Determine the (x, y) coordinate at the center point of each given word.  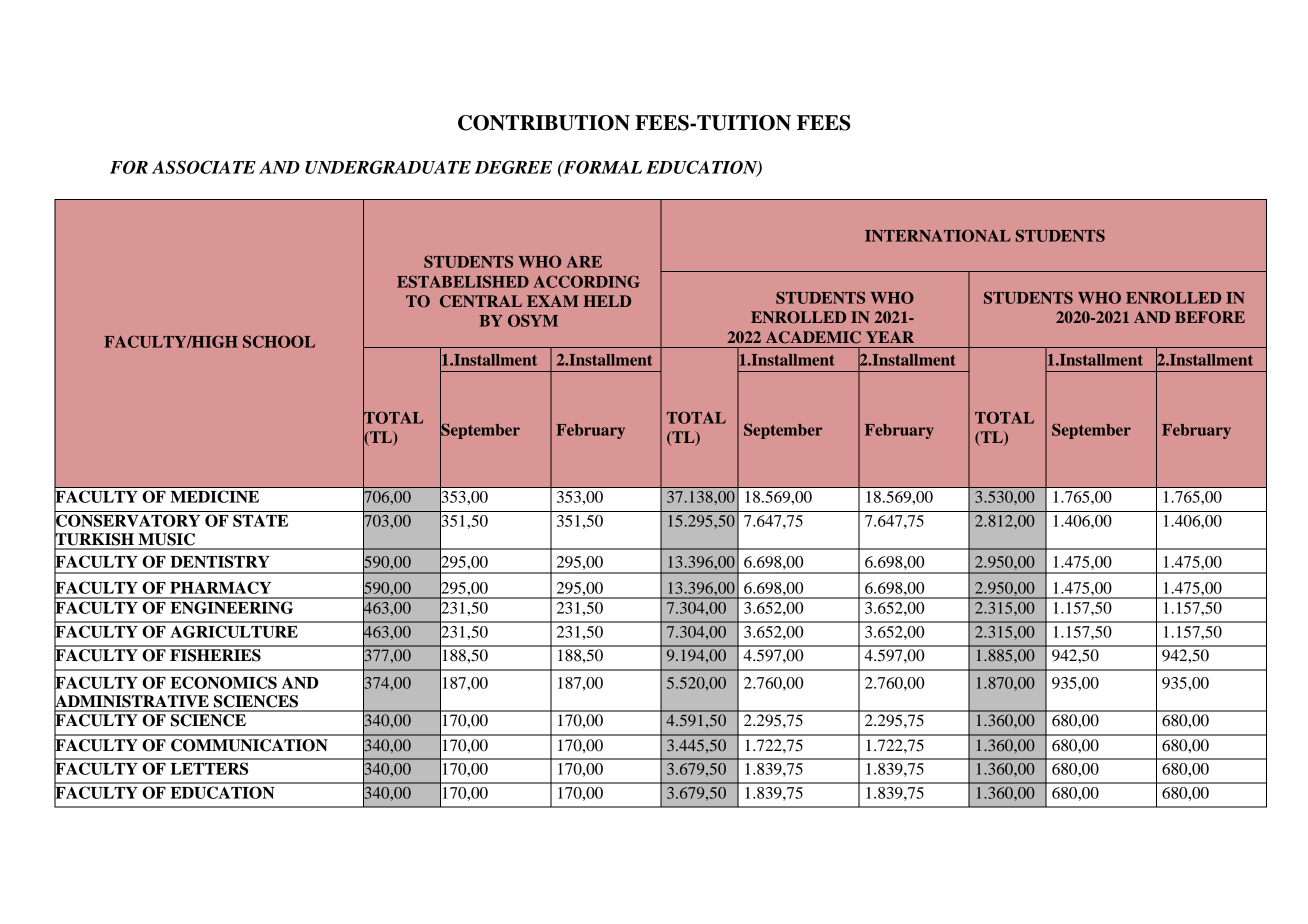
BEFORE (1210, 317)
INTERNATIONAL (938, 235)
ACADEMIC (813, 337)
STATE (260, 520)
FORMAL (601, 167)
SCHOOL (279, 341)
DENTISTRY (220, 561)
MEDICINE (215, 497)
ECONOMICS (223, 682)
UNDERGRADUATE (388, 167)
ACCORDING (587, 281)
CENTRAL (481, 301)
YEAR (890, 337)
